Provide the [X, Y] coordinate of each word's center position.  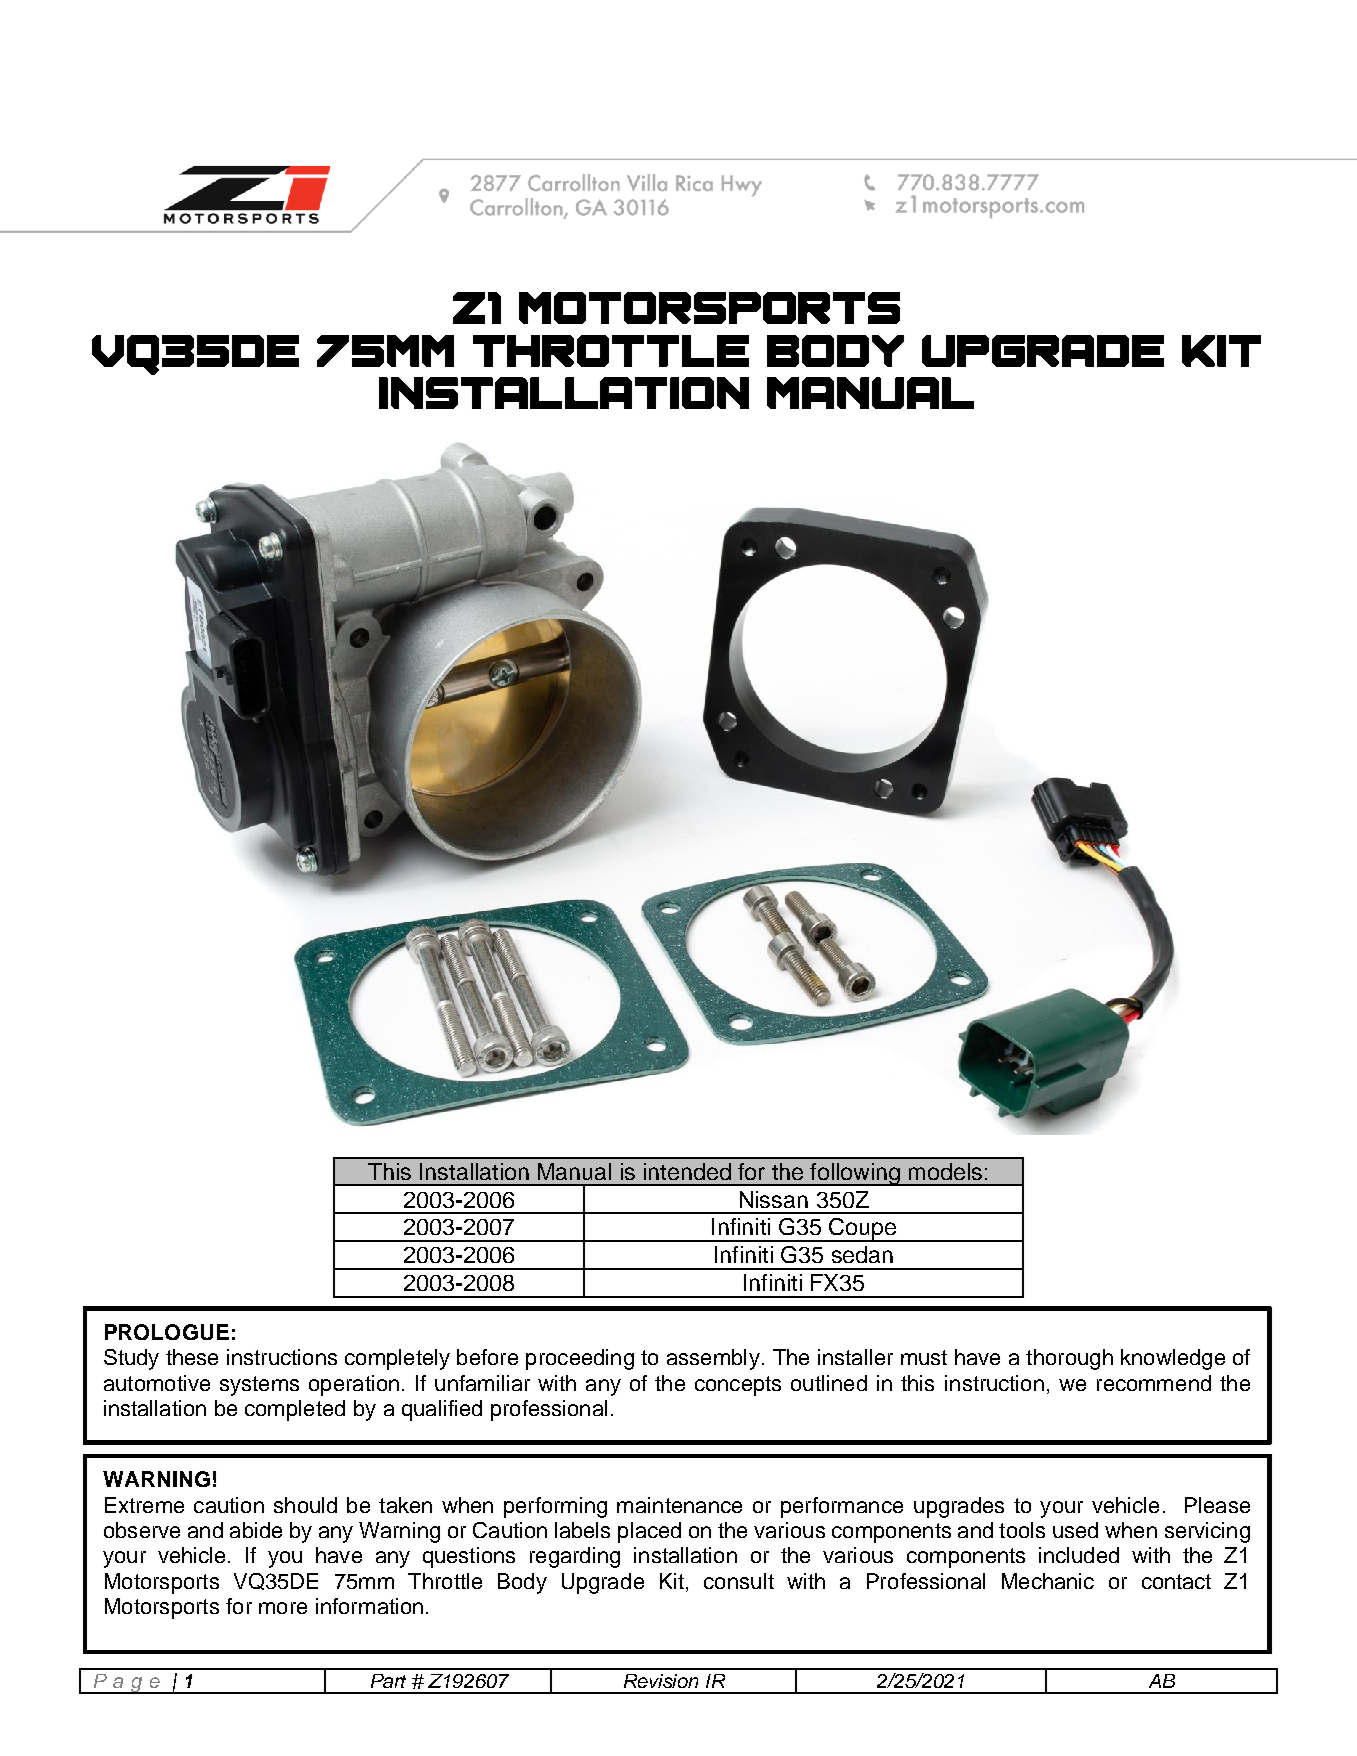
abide [256, 1530]
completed [295, 1410]
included [1079, 1555]
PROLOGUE [167, 1332]
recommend [1154, 1383]
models [945, 1171]
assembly [713, 1359]
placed [649, 1532]
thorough [1069, 1359]
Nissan [774, 1199]
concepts [738, 1386]
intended [687, 1171]
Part [388, 1681]
